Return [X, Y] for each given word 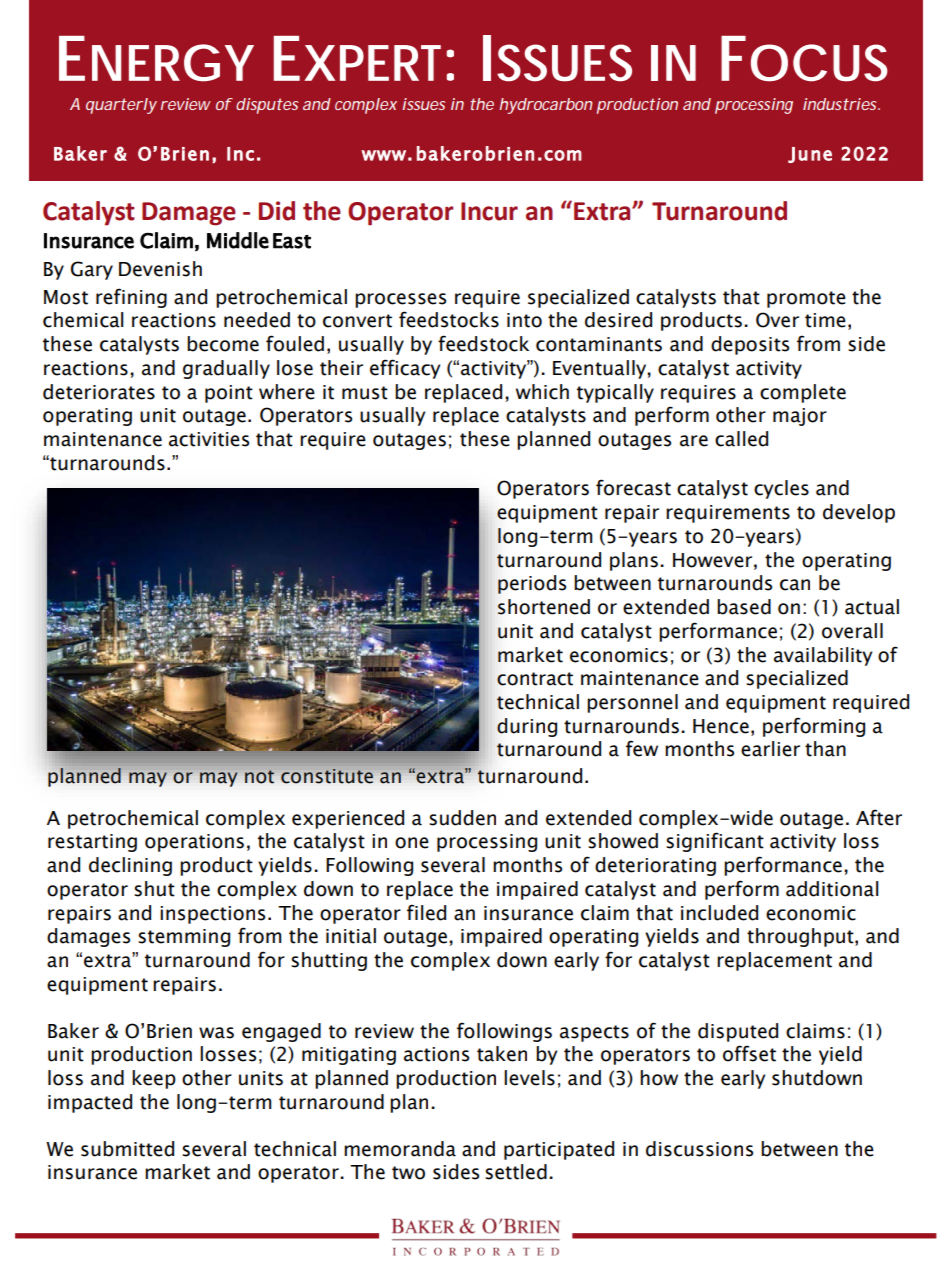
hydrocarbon [546, 106]
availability [823, 656]
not [259, 776]
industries [841, 104]
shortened [544, 607]
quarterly [121, 106]
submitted [127, 1149]
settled [516, 1172]
